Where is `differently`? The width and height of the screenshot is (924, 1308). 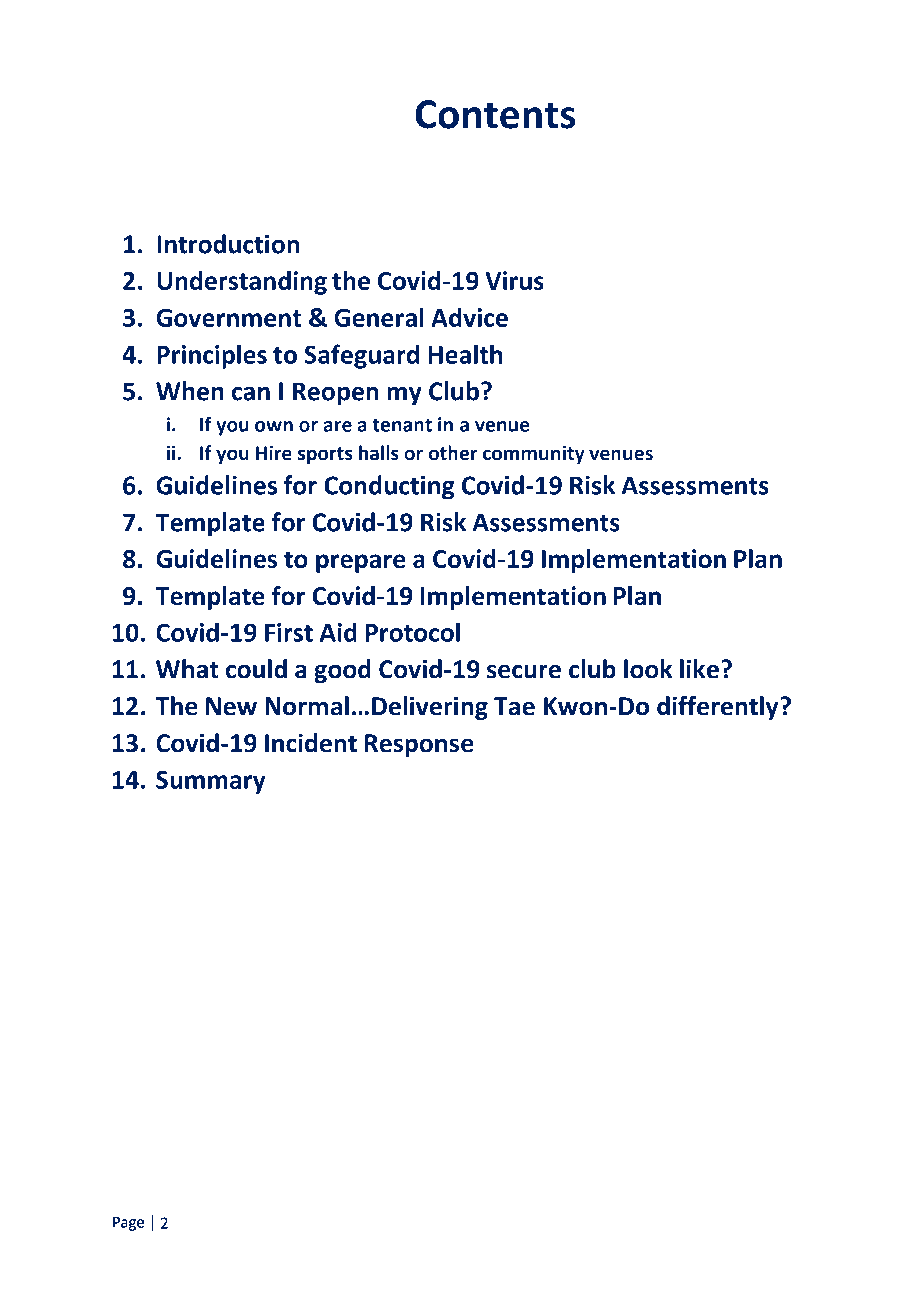
differently is located at coordinates (719, 708).
